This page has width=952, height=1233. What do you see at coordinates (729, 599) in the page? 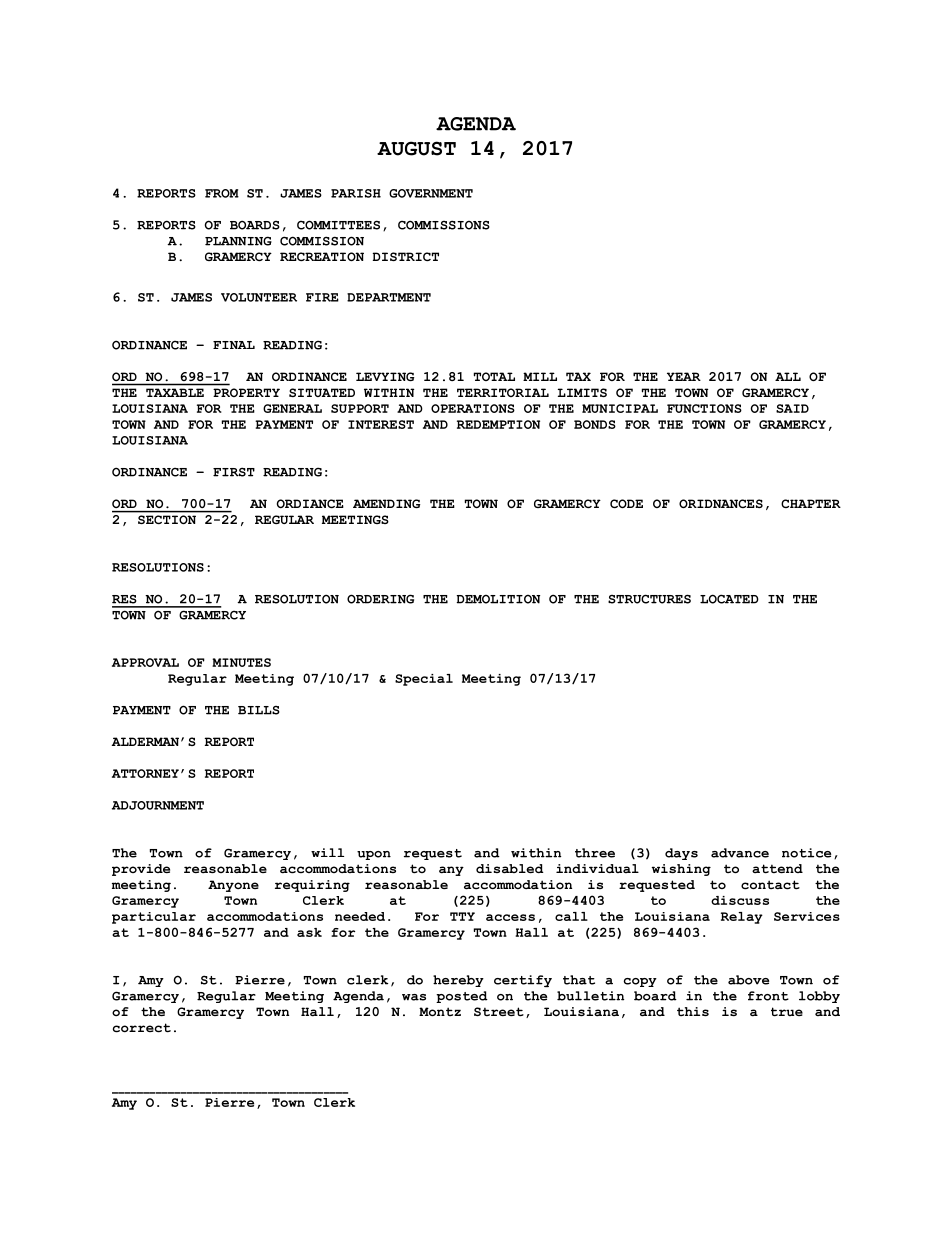
I see `LOCATED` at bounding box center [729, 599].
